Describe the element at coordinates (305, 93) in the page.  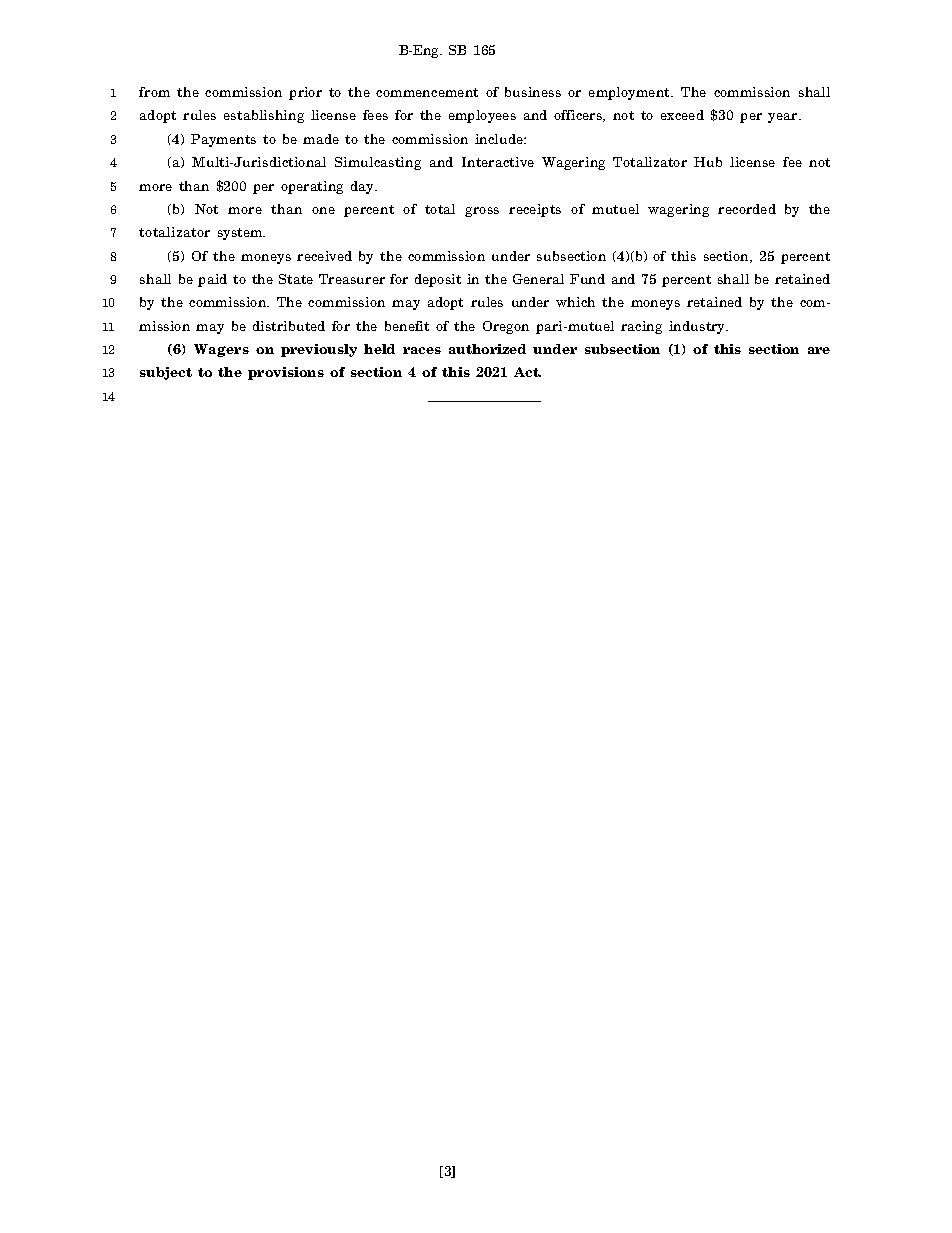
I see `prior` at that location.
